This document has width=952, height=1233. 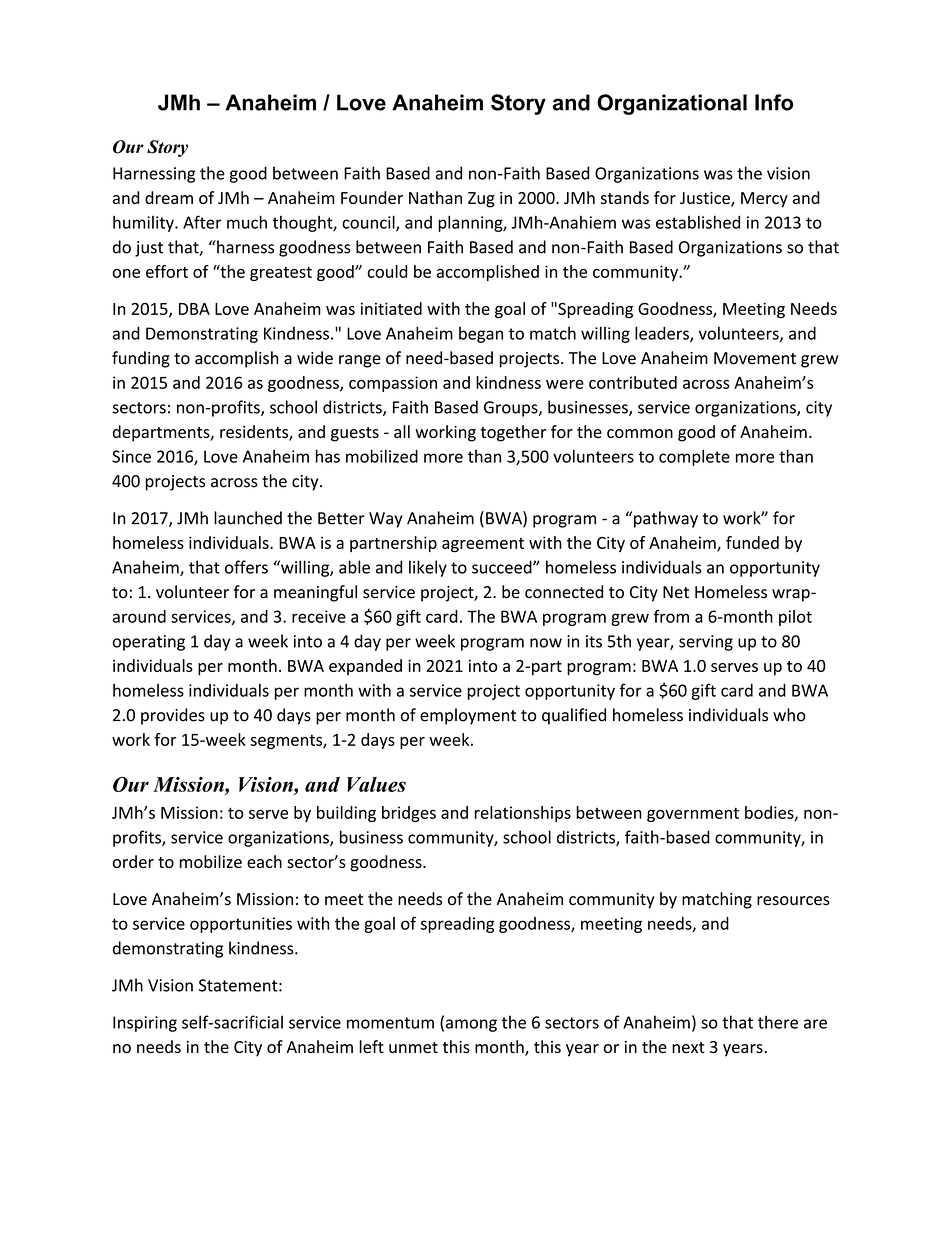 What do you see at coordinates (194, 309) in the document?
I see `DBA` at bounding box center [194, 309].
